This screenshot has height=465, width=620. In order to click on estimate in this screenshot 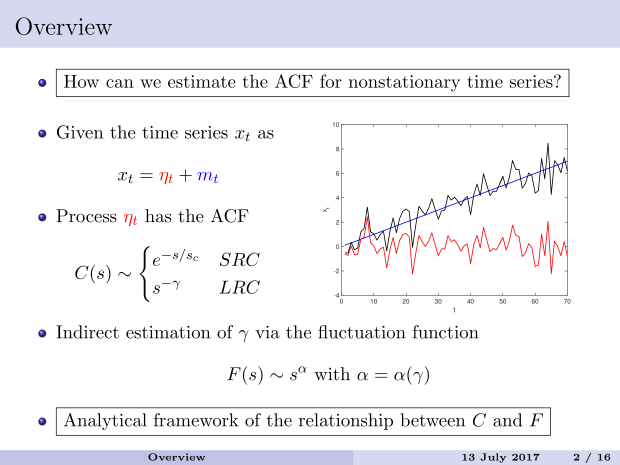, I will do `click(202, 81)`.
